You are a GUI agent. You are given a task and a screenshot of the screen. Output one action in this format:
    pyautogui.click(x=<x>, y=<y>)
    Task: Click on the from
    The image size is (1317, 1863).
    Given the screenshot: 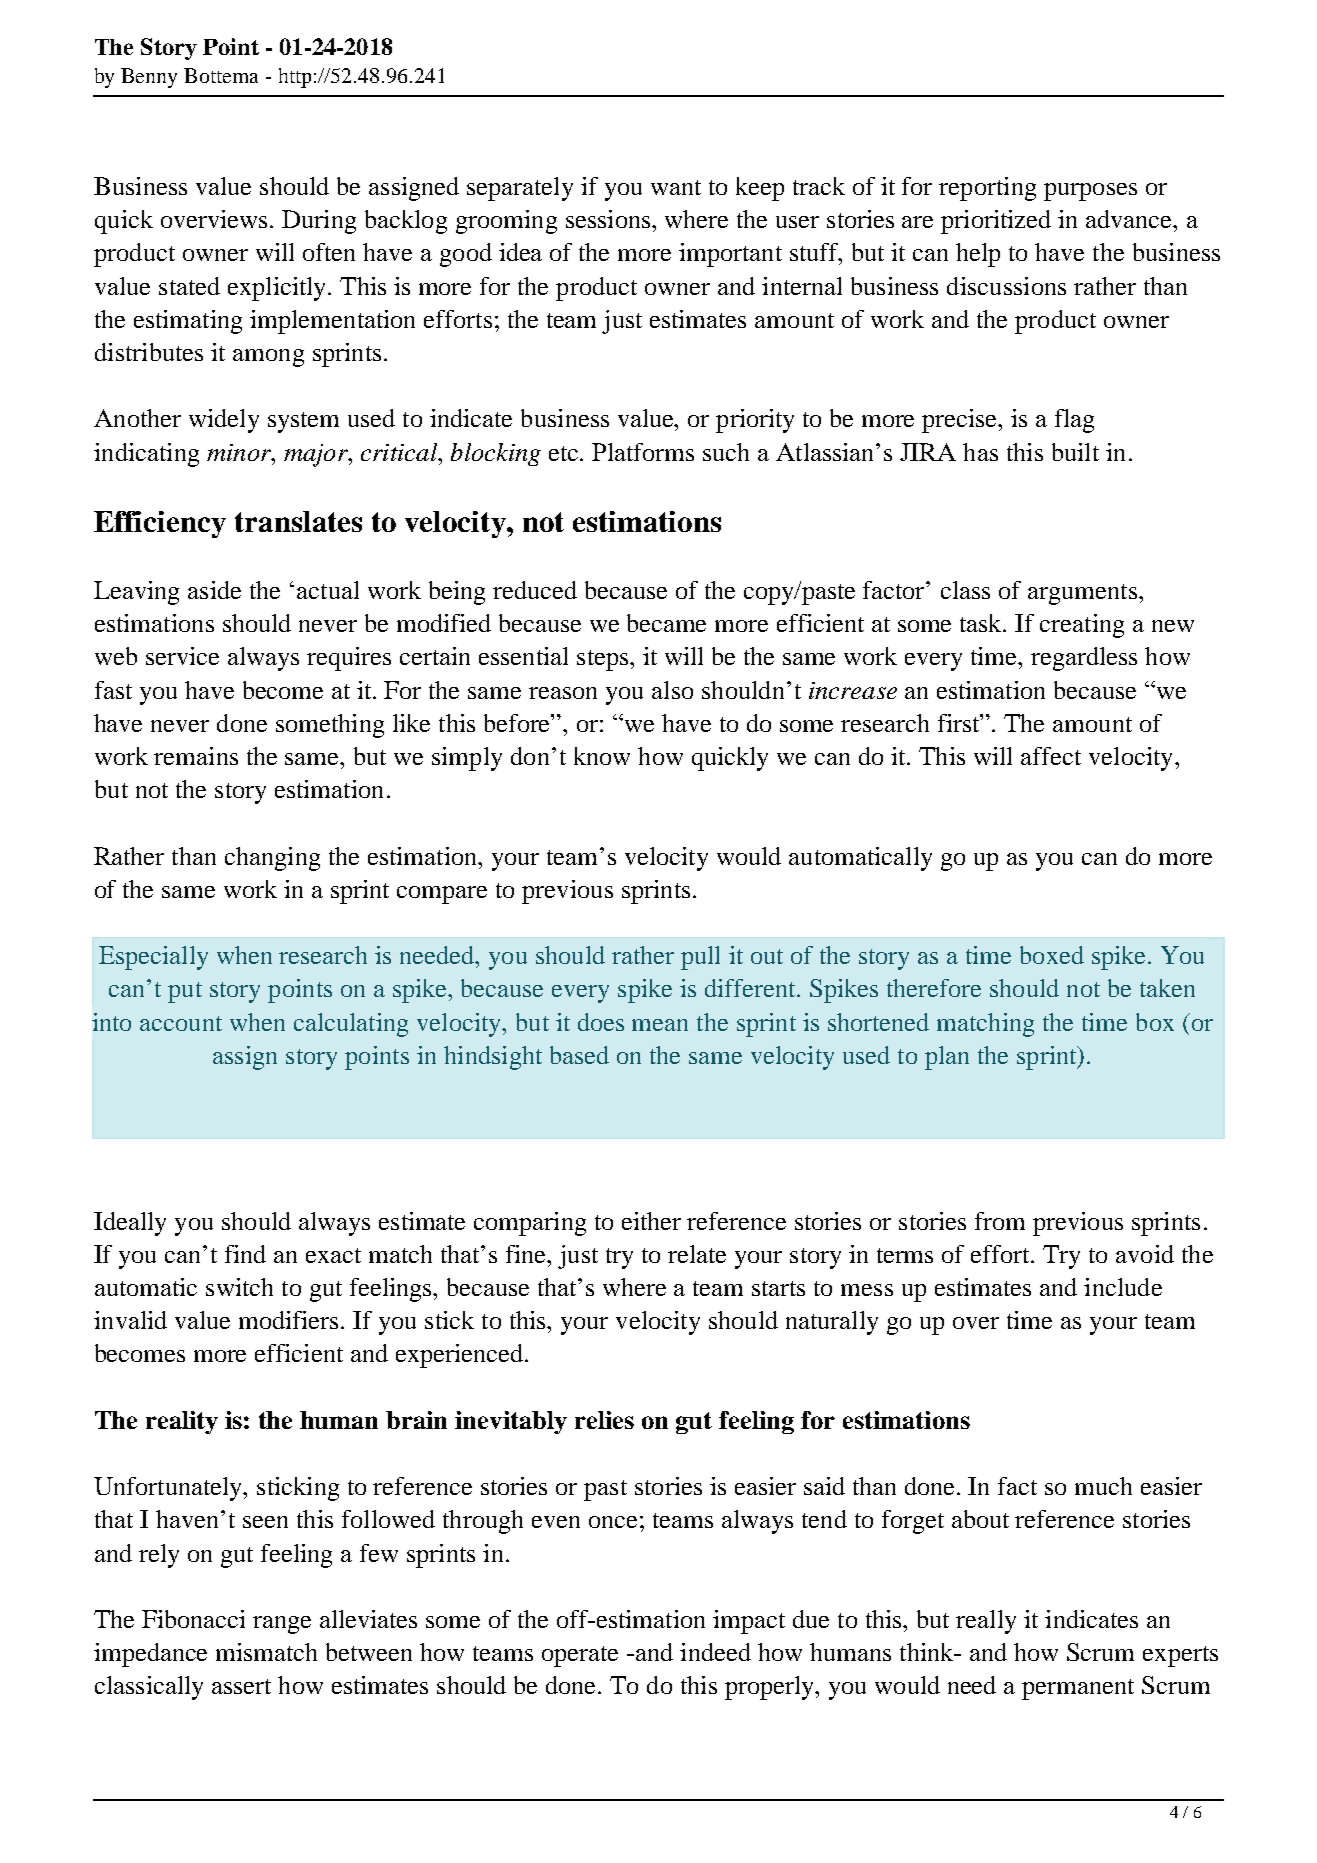 What is the action you would take?
    pyautogui.click(x=1000, y=1221)
